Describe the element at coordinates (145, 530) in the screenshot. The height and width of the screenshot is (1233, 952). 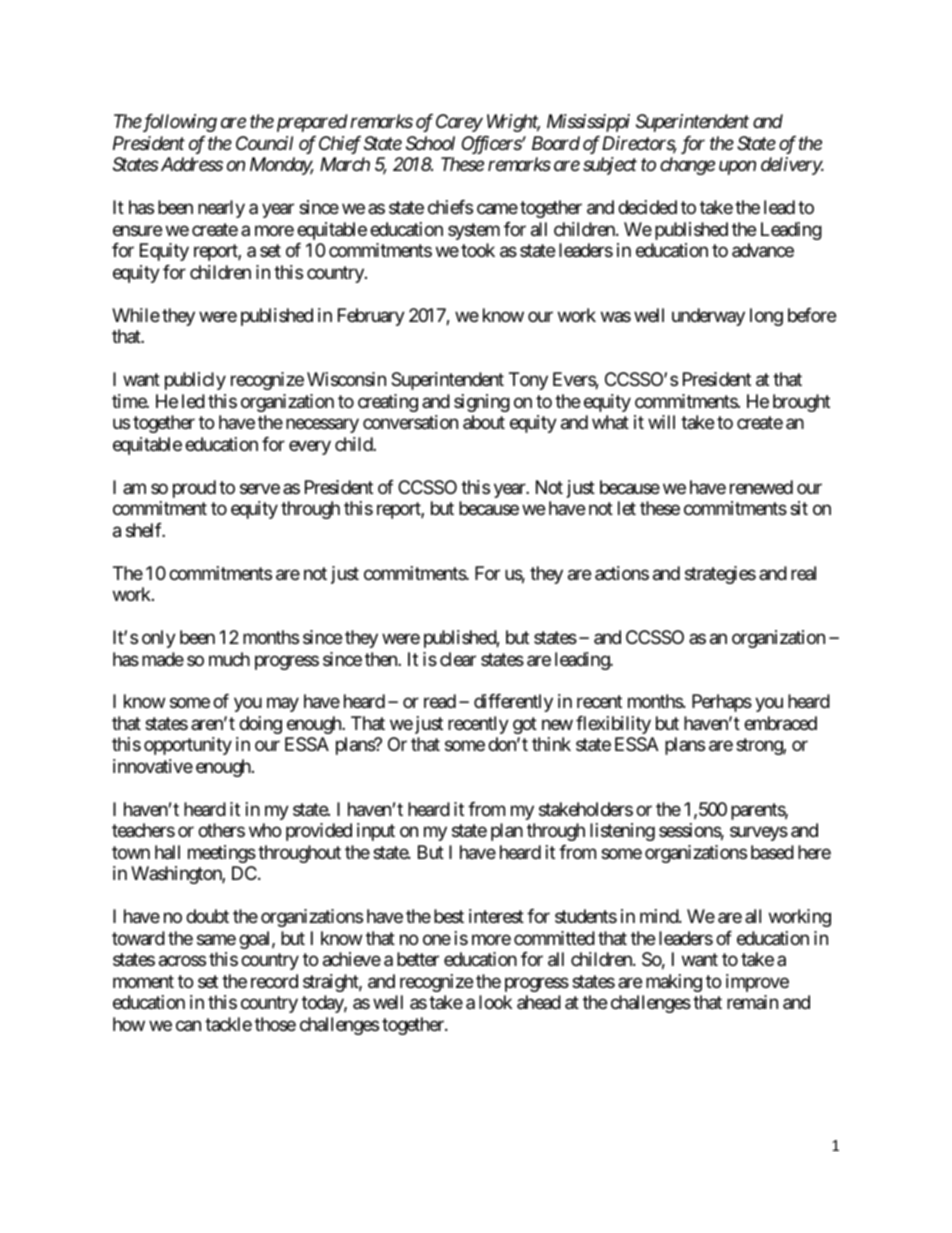
I see `shelf` at that location.
